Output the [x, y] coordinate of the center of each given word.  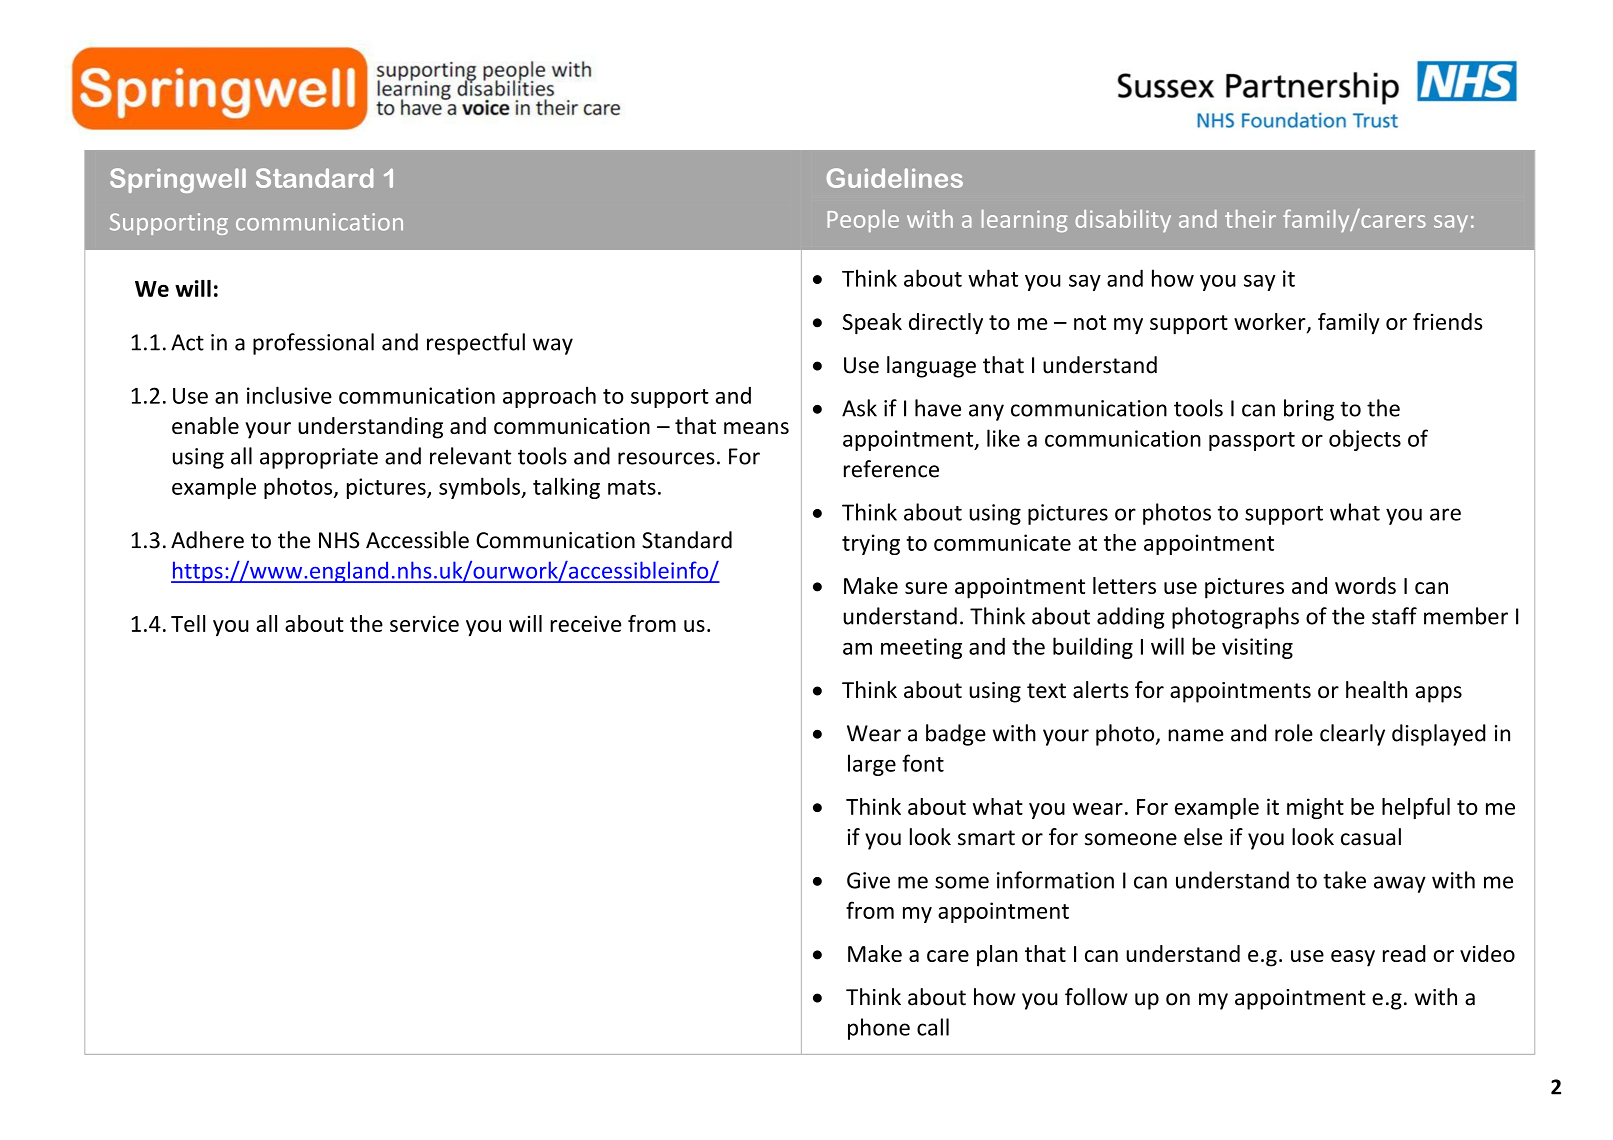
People [863, 221]
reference [891, 469]
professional [313, 344]
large [872, 765]
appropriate [319, 458]
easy [1353, 958]
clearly [1352, 735]
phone [879, 1029]
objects [1365, 440]
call [933, 1027]
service [424, 623]
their [1250, 219]
